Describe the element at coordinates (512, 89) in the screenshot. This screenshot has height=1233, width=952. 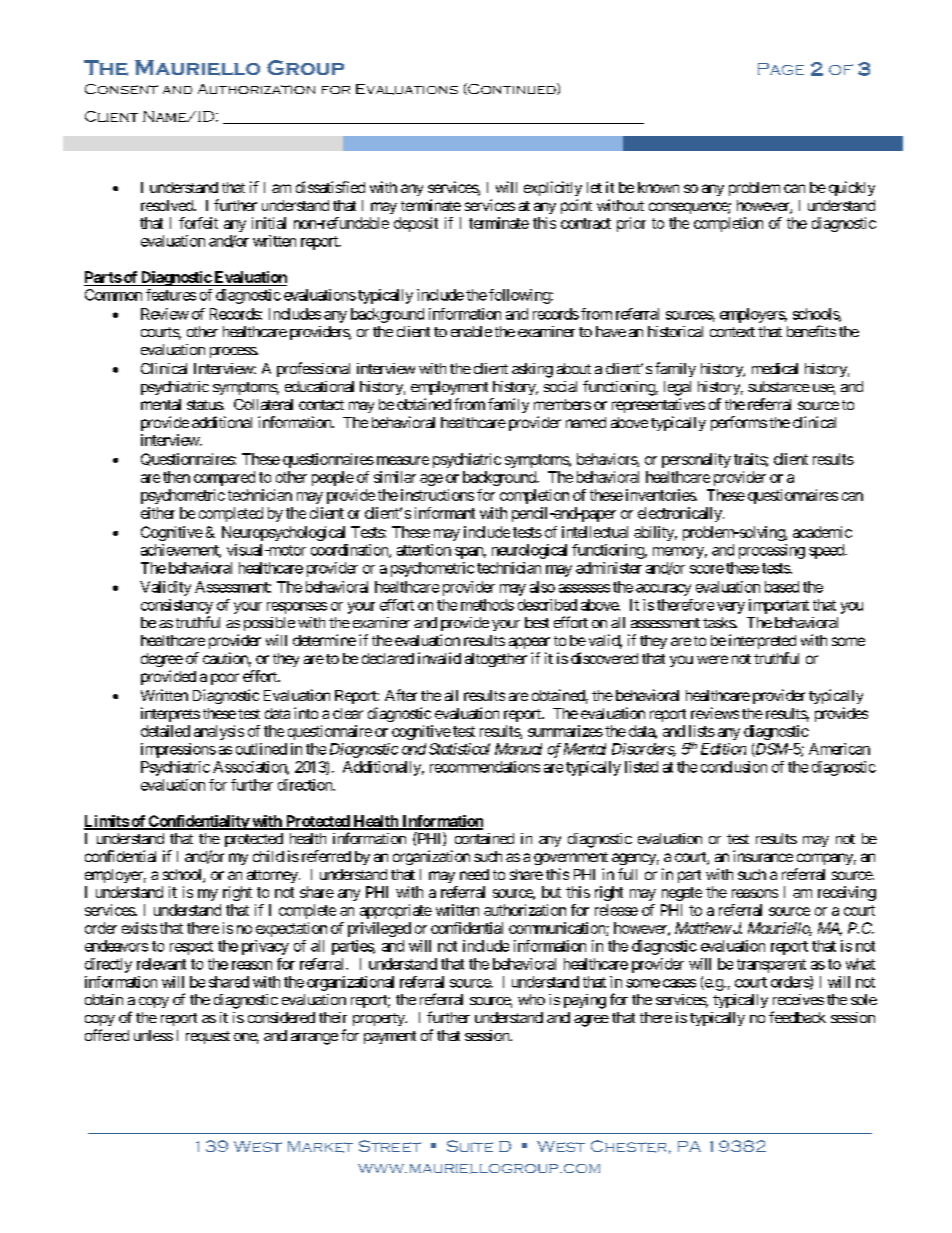
I see `Continued` at that location.
